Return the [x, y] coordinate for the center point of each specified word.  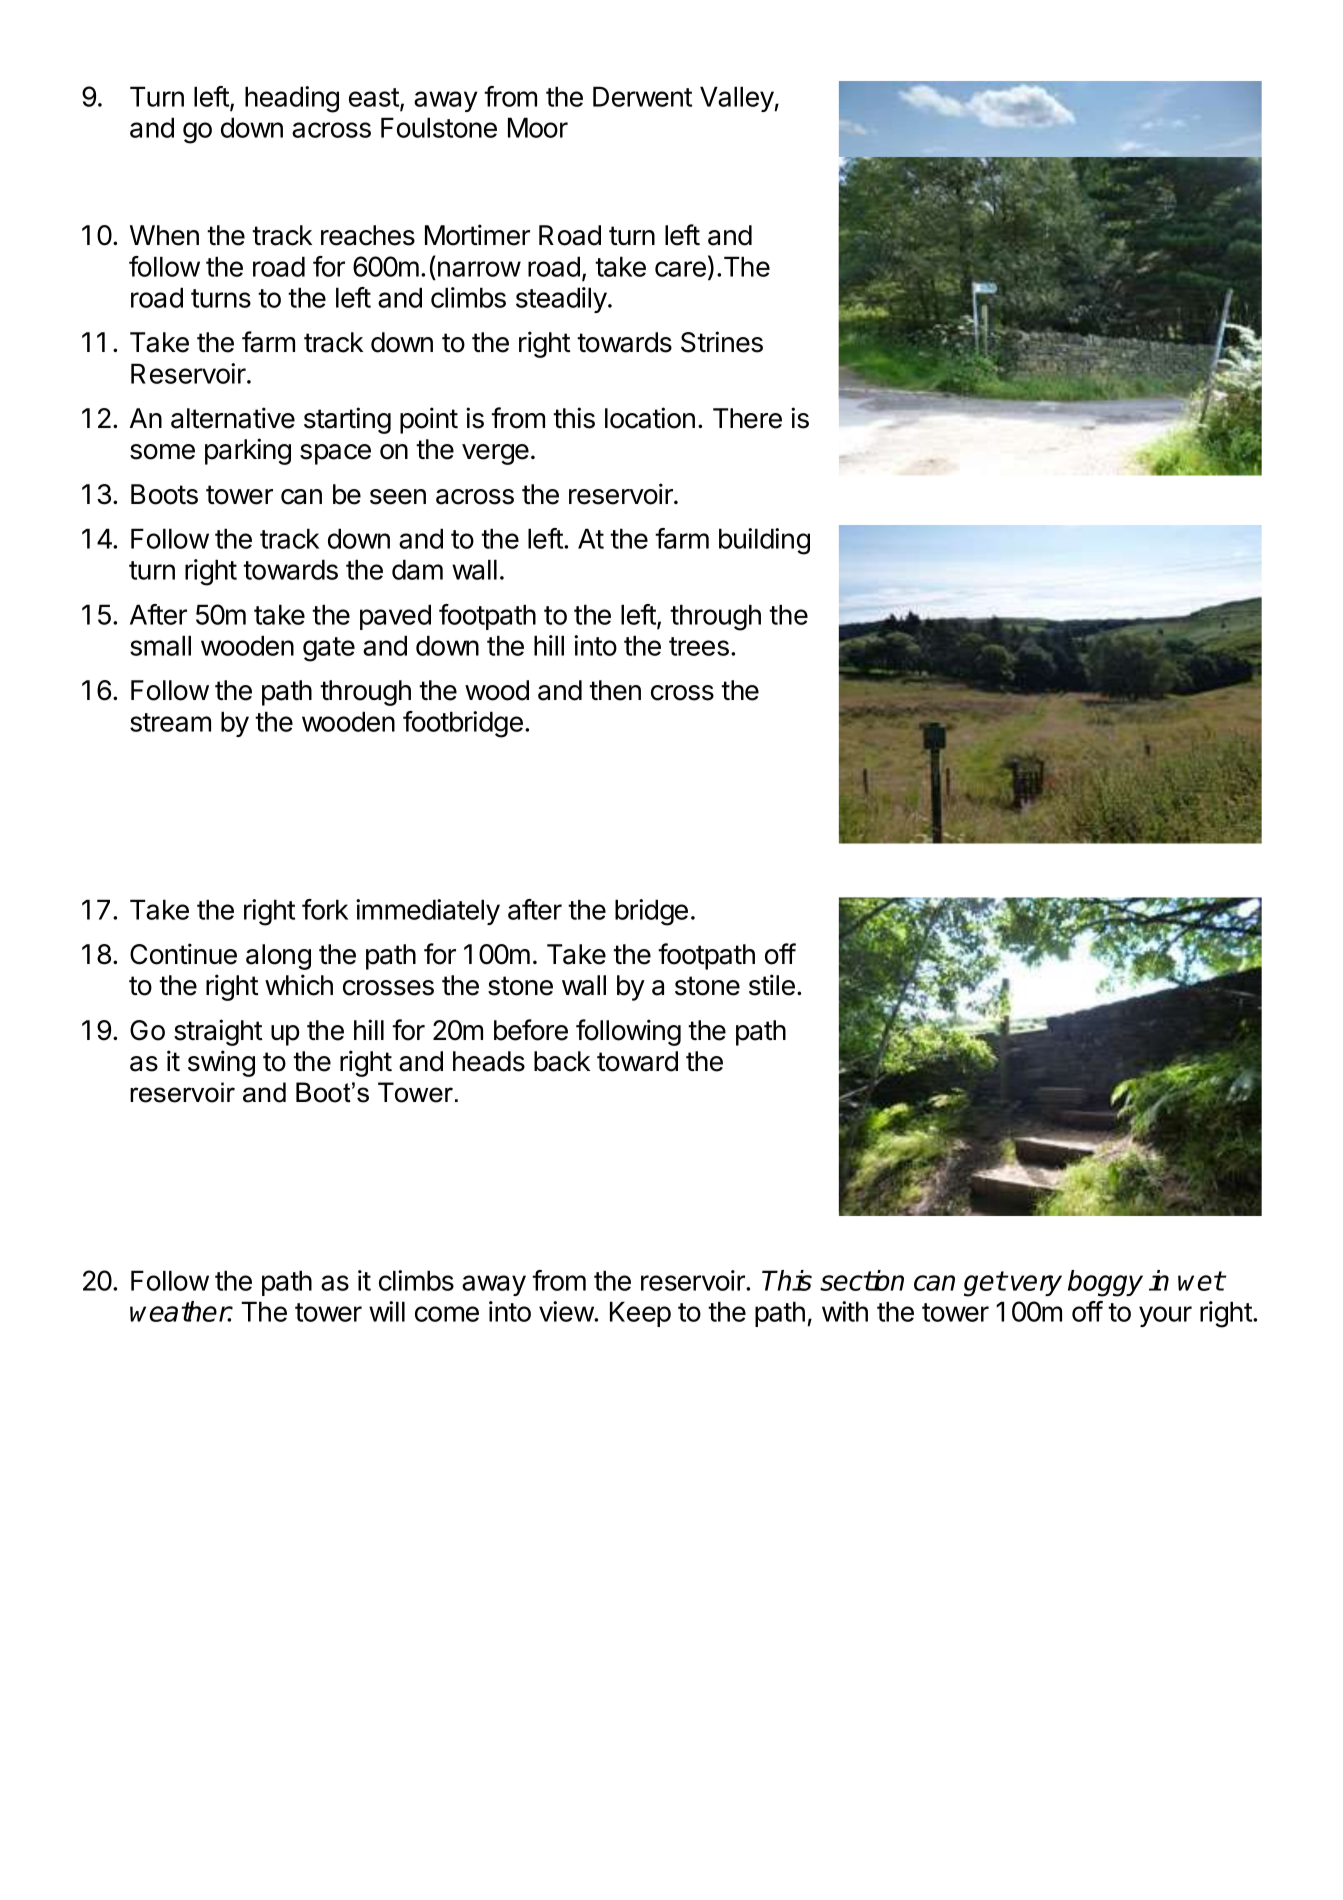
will [387, 1311]
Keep [640, 1314]
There [747, 418]
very [1036, 1285]
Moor [538, 127]
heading [292, 99]
